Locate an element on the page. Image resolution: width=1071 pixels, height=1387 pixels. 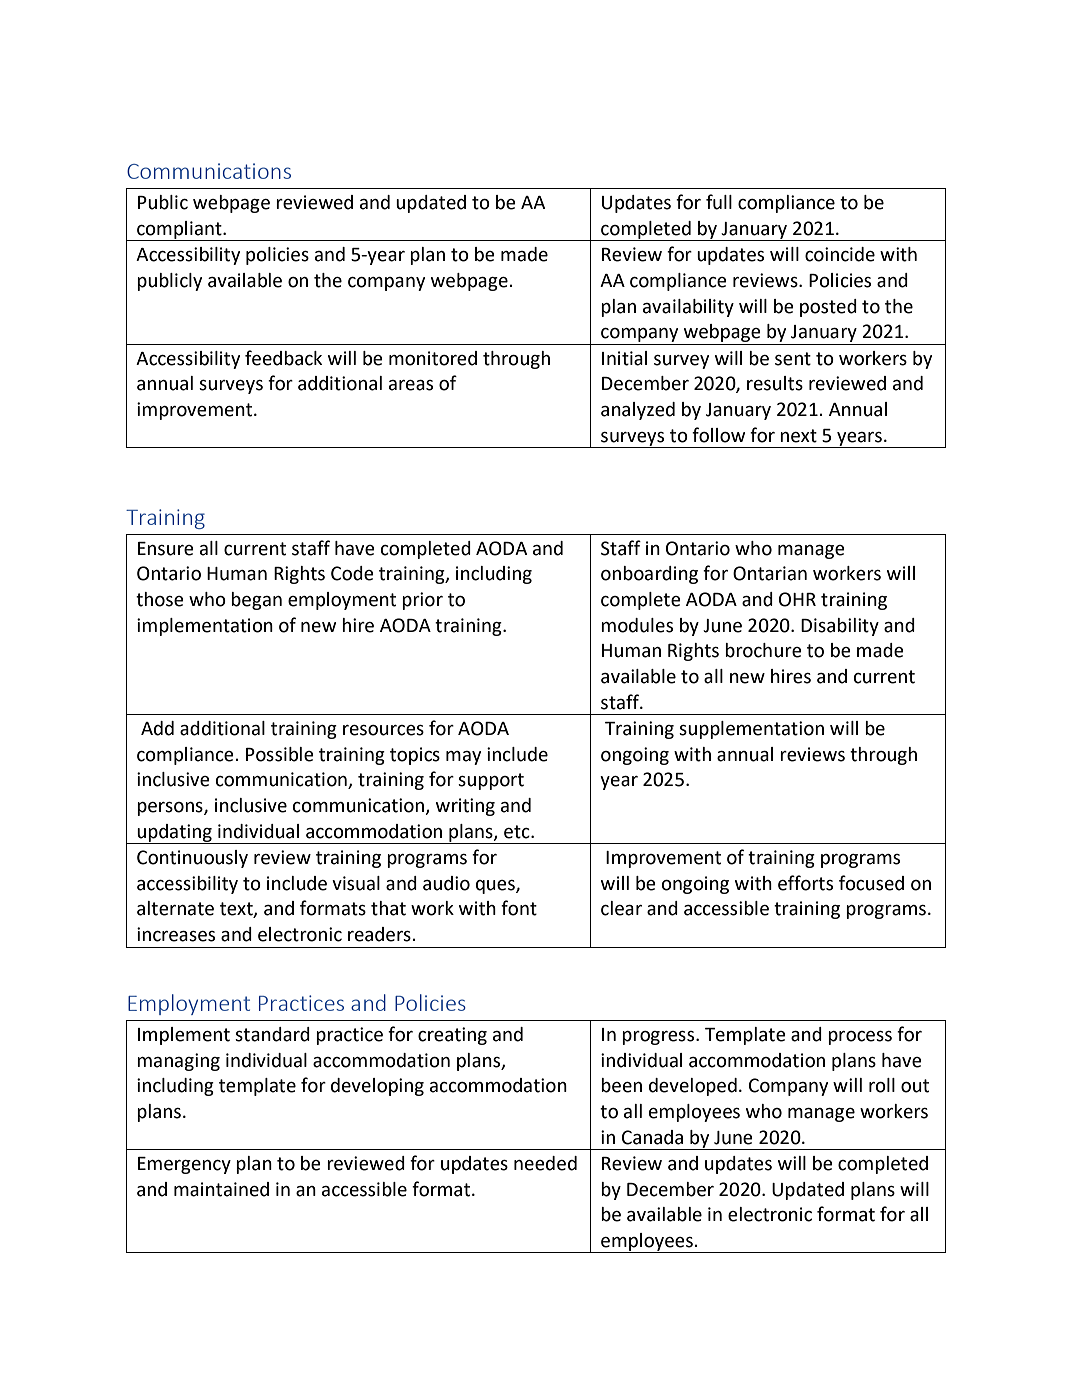
full is located at coordinates (719, 202).
